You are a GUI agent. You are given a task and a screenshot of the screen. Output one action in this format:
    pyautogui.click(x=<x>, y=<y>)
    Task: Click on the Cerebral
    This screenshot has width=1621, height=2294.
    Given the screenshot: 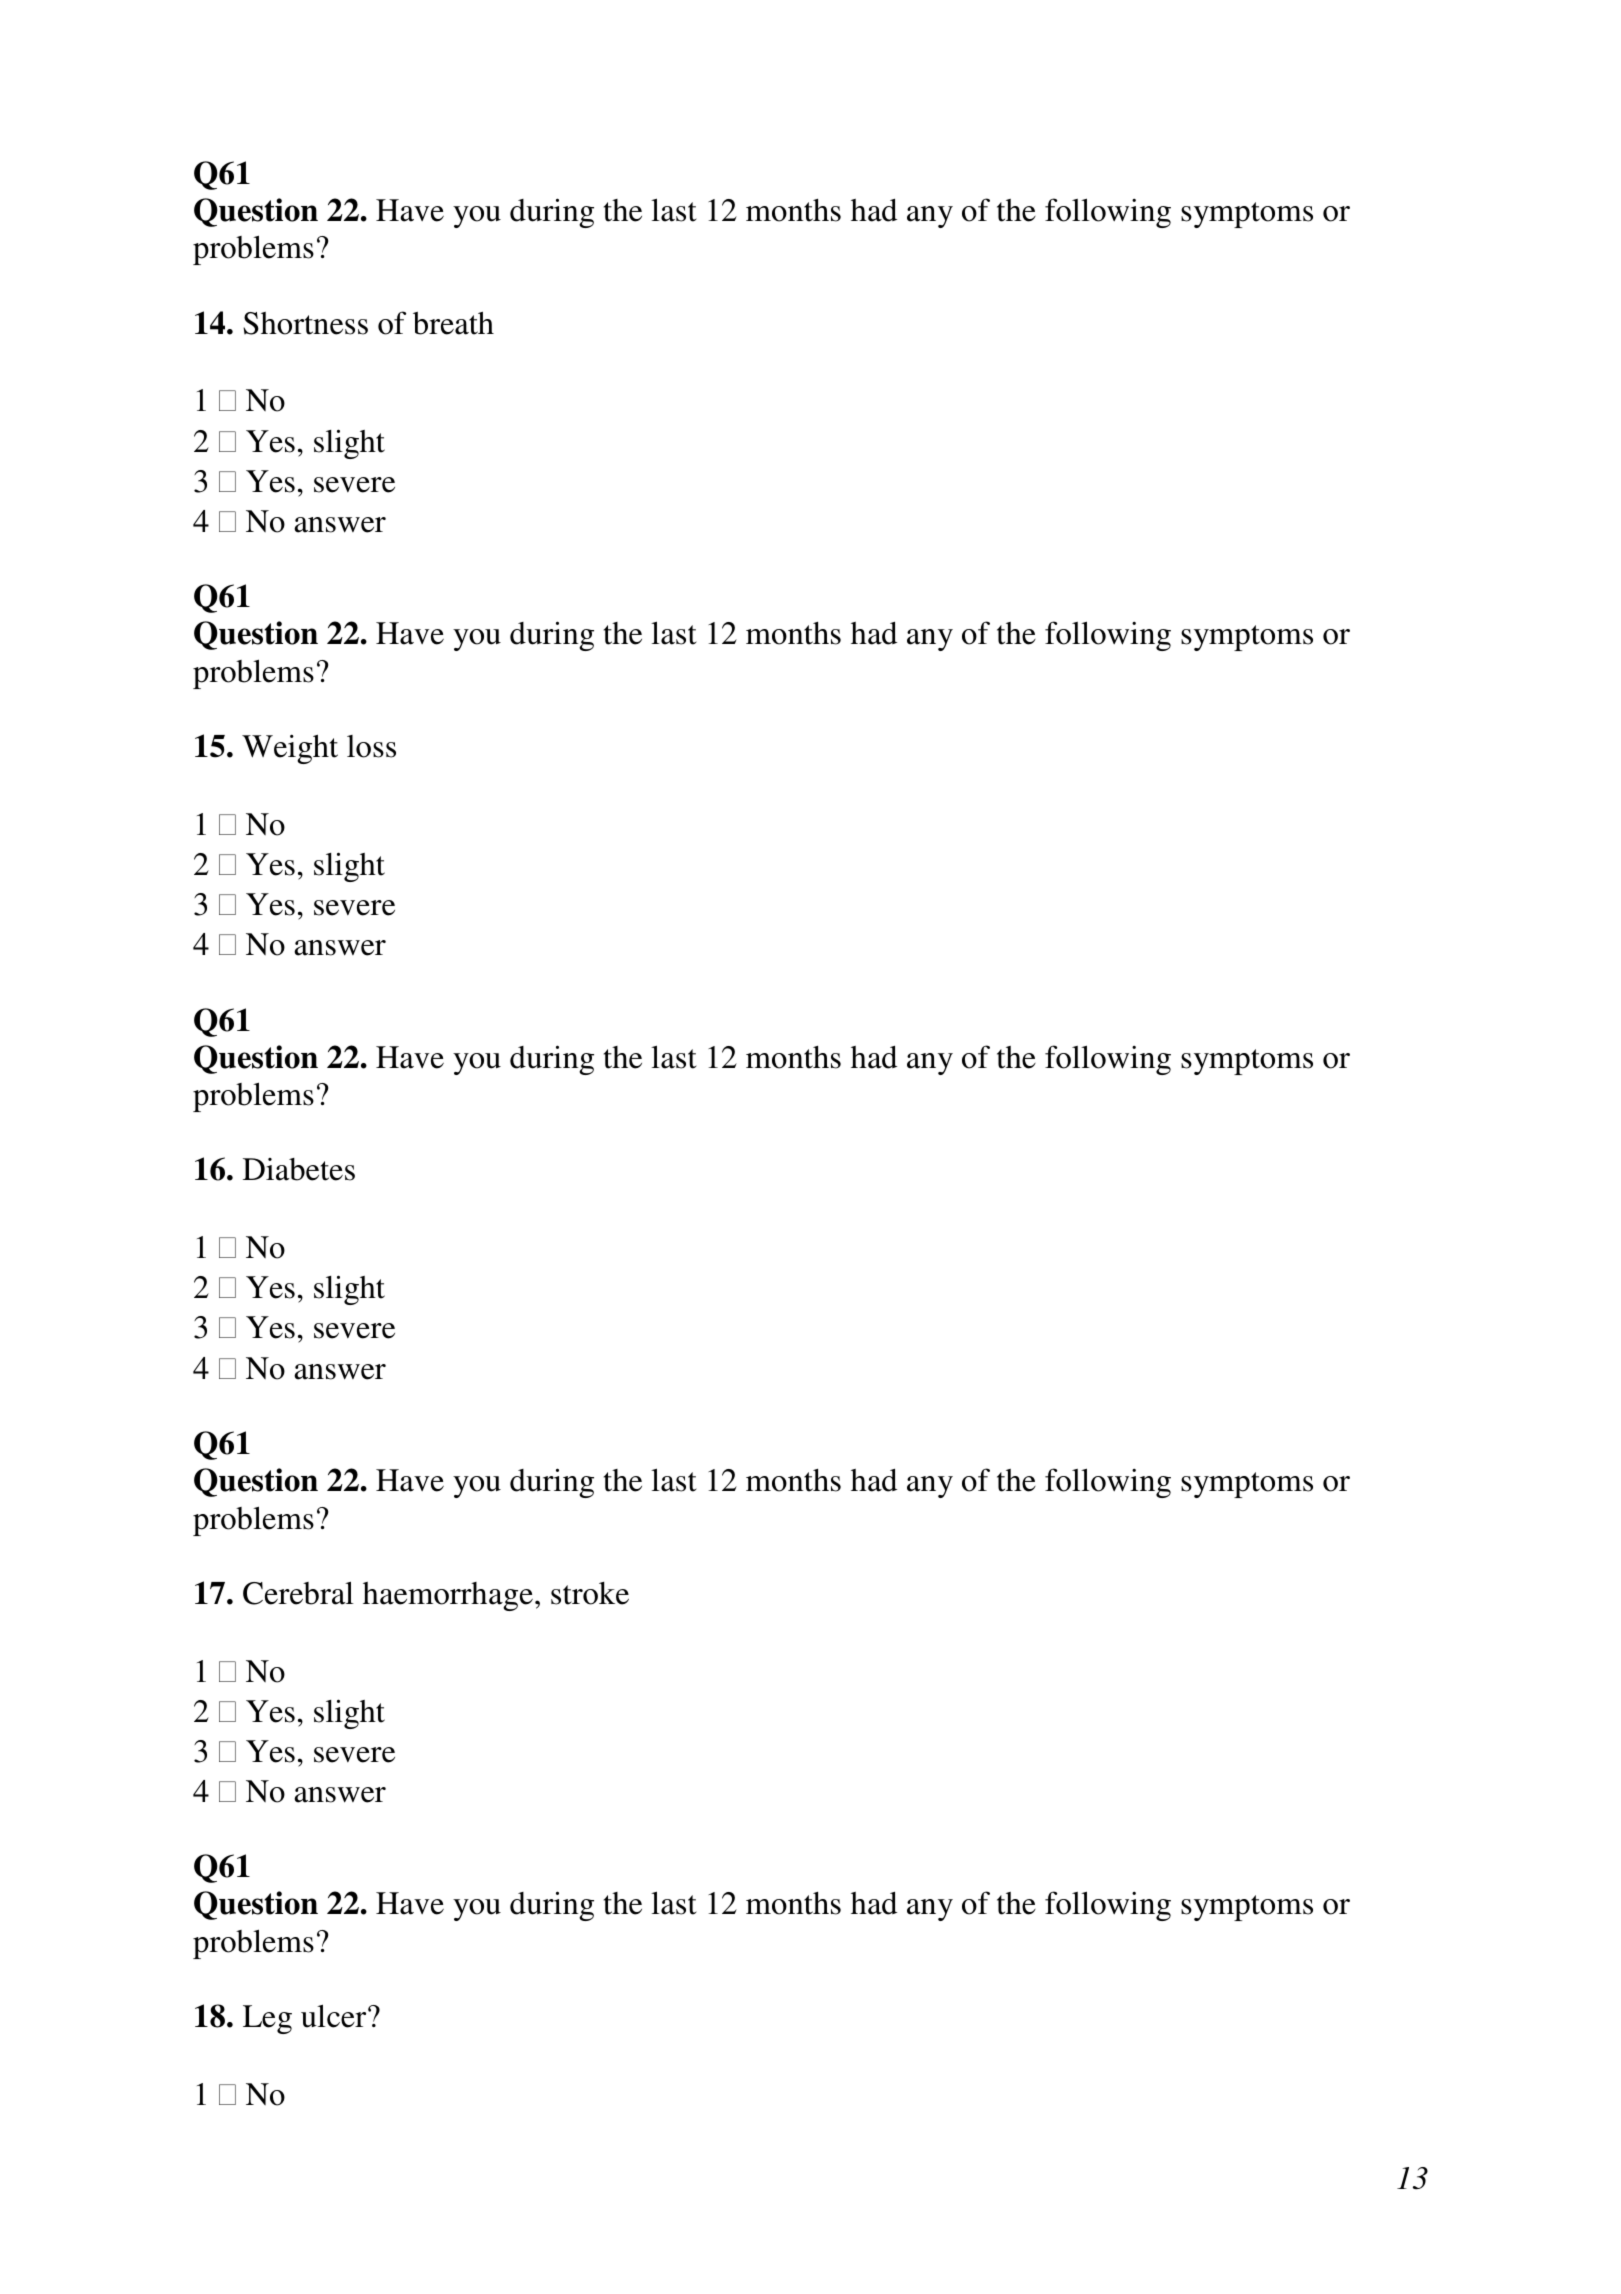 What is the action you would take?
    pyautogui.click(x=298, y=1593)
